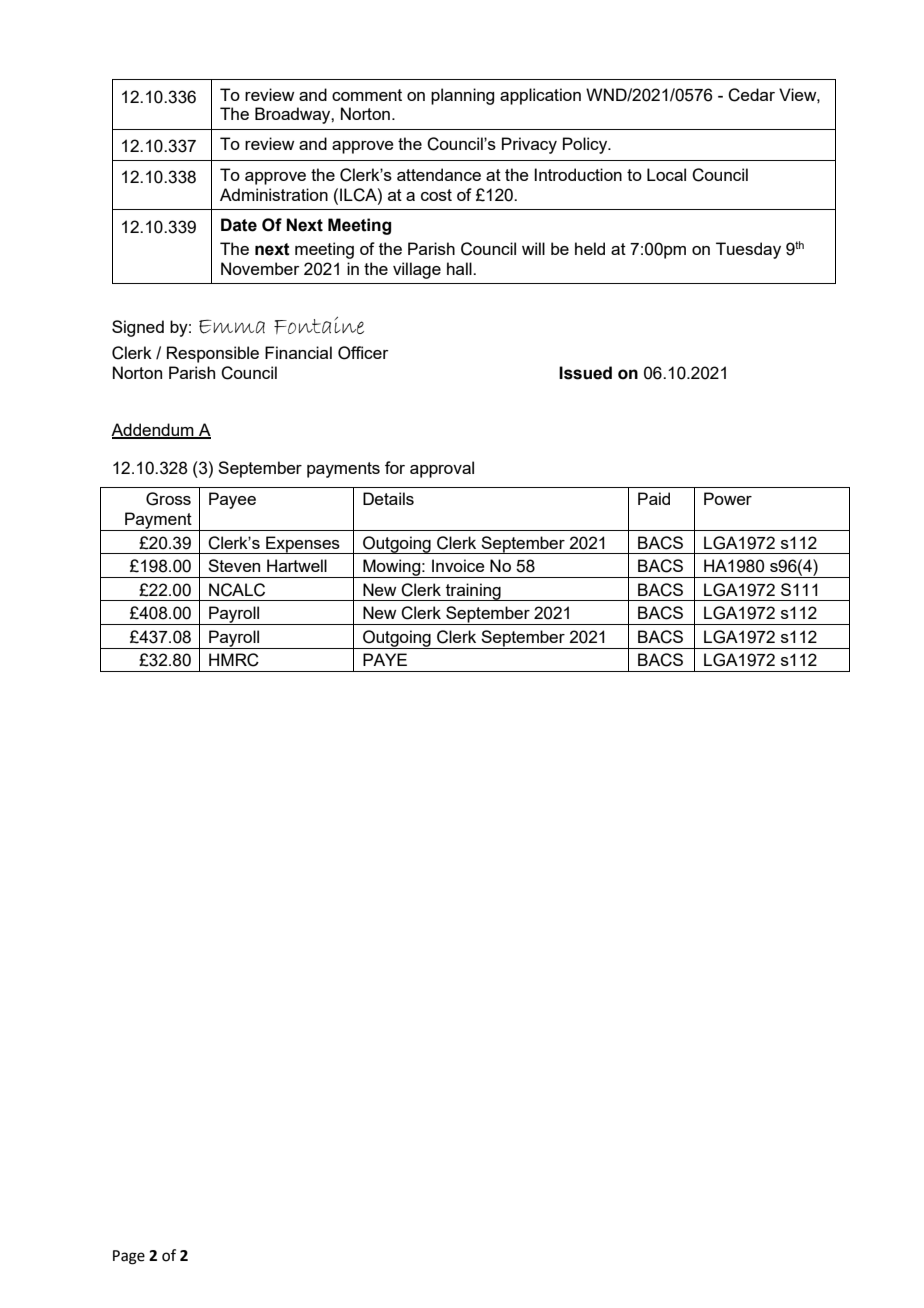 The image size is (924, 1308). What do you see at coordinates (462, 96) in the page?
I see `planning` at bounding box center [462, 96].
